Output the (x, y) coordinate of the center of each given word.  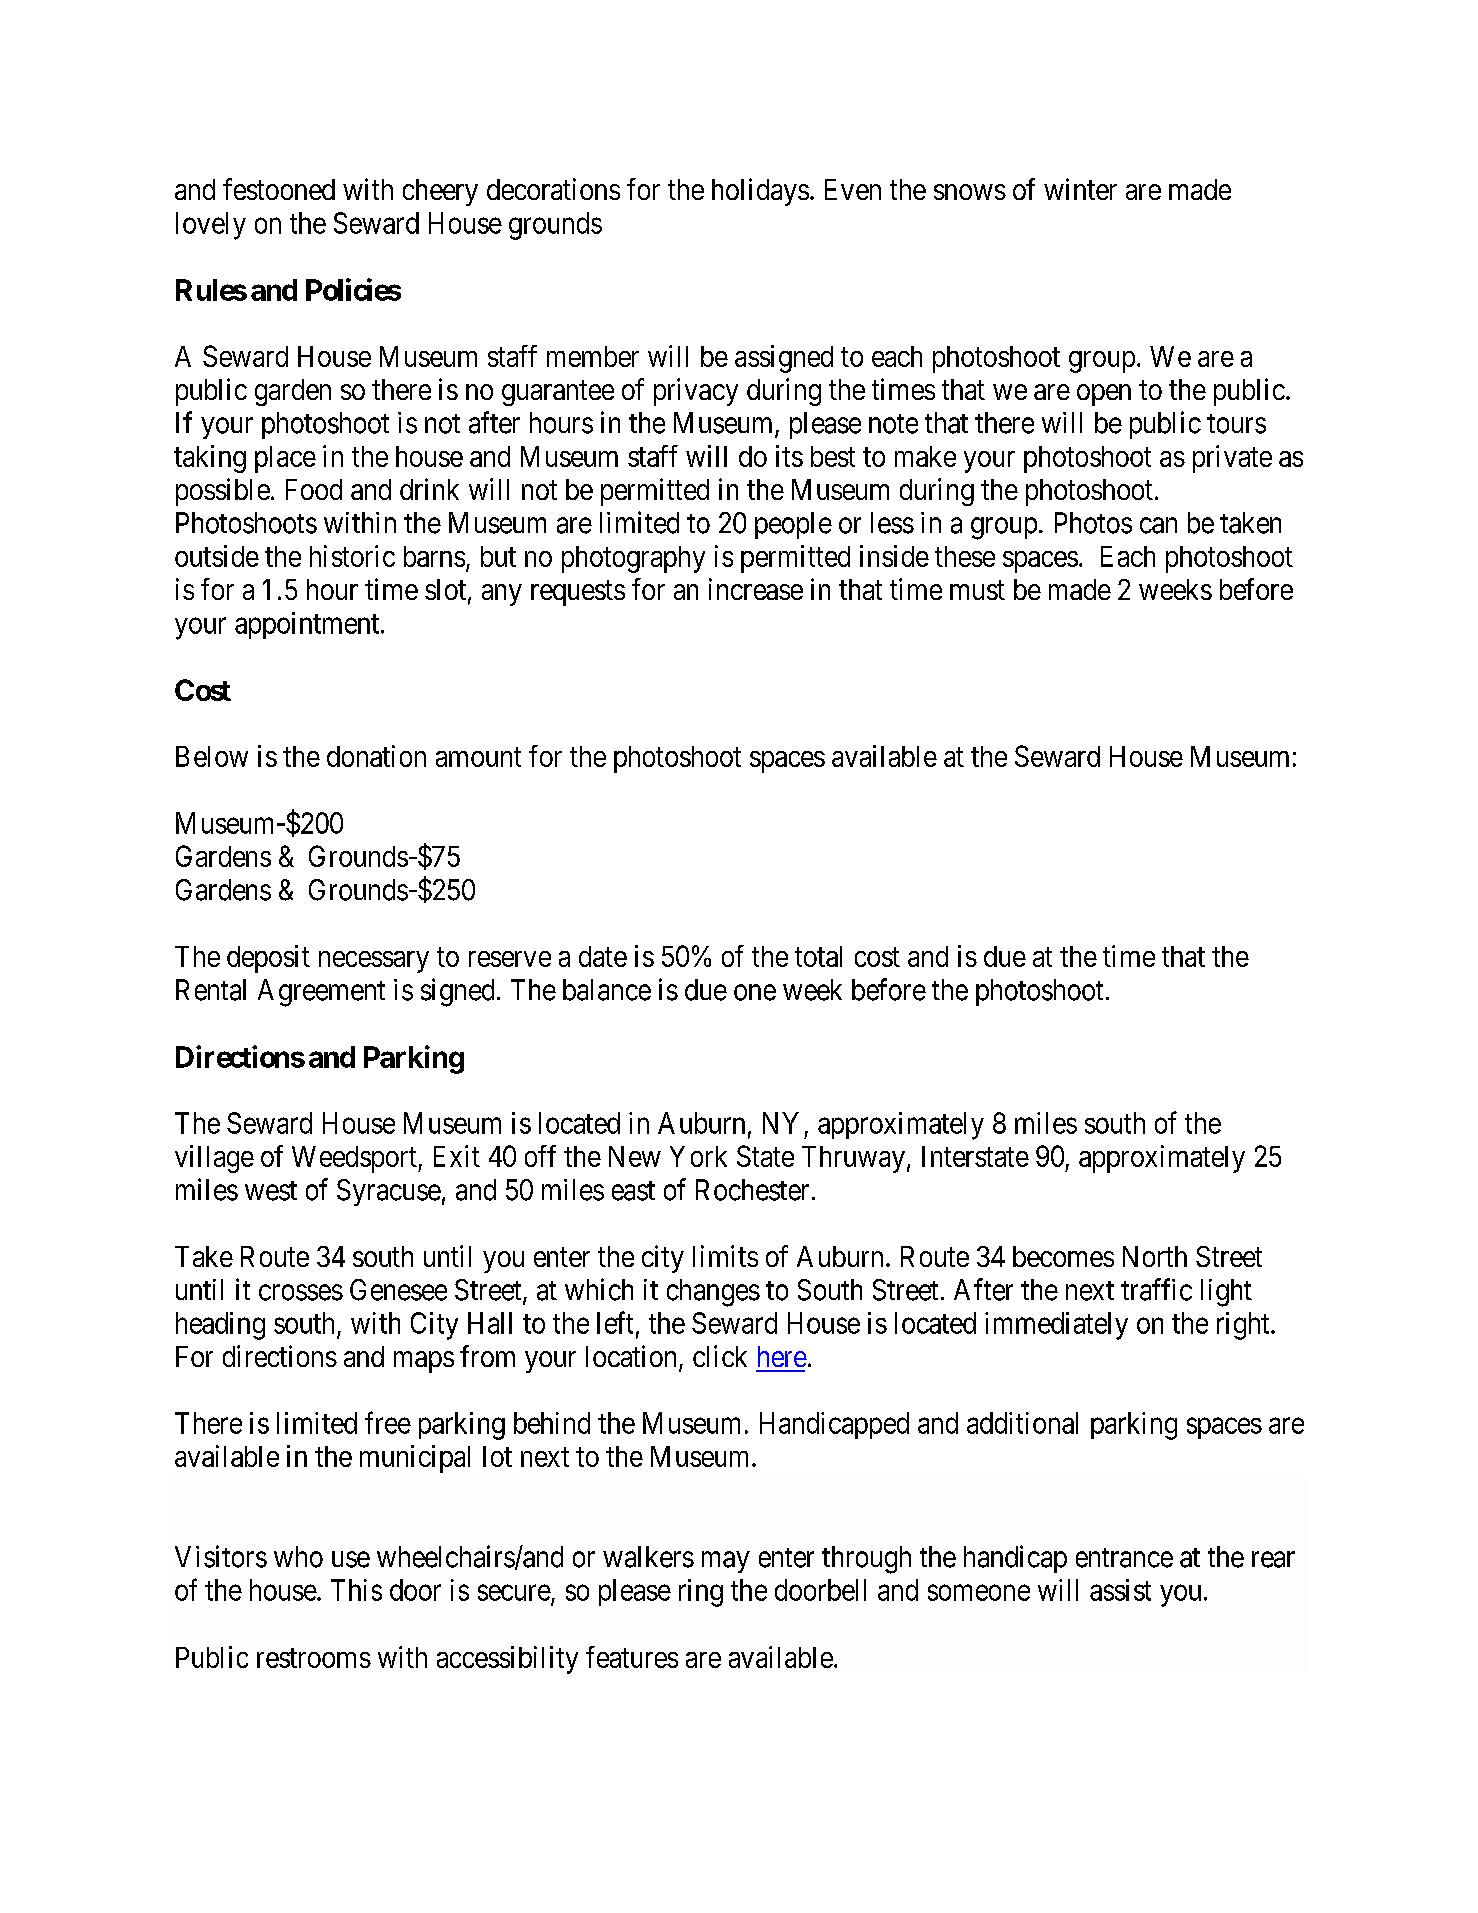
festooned (279, 189)
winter (1080, 189)
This (356, 1590)
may (726, 1562)
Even (853, 189)
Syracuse (389, 1192)
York (698, 1156)
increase (756, 589)
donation (376, 756)
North (1155, 1256)
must (977, 590)
